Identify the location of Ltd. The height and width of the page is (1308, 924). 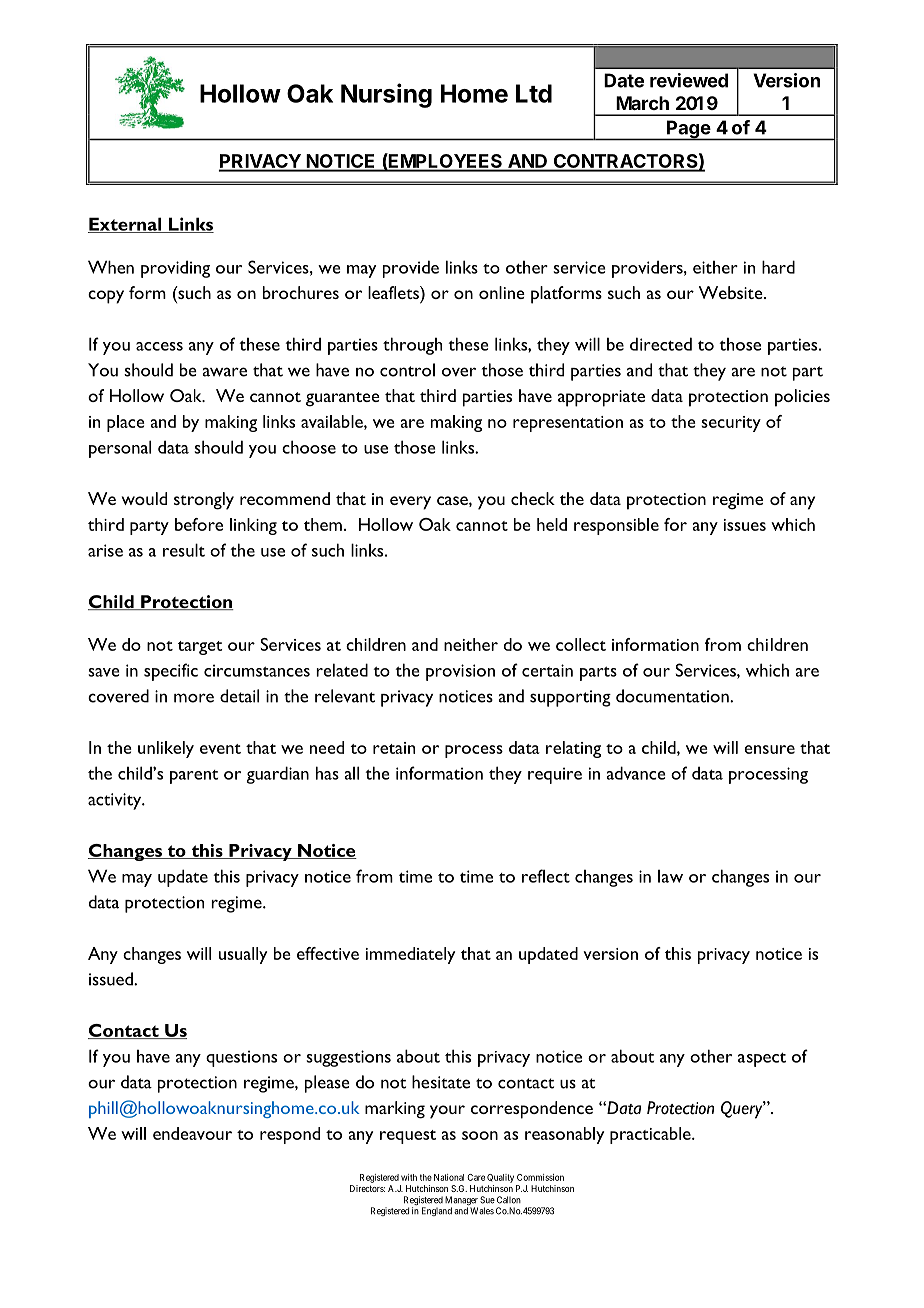
(534, 93).
